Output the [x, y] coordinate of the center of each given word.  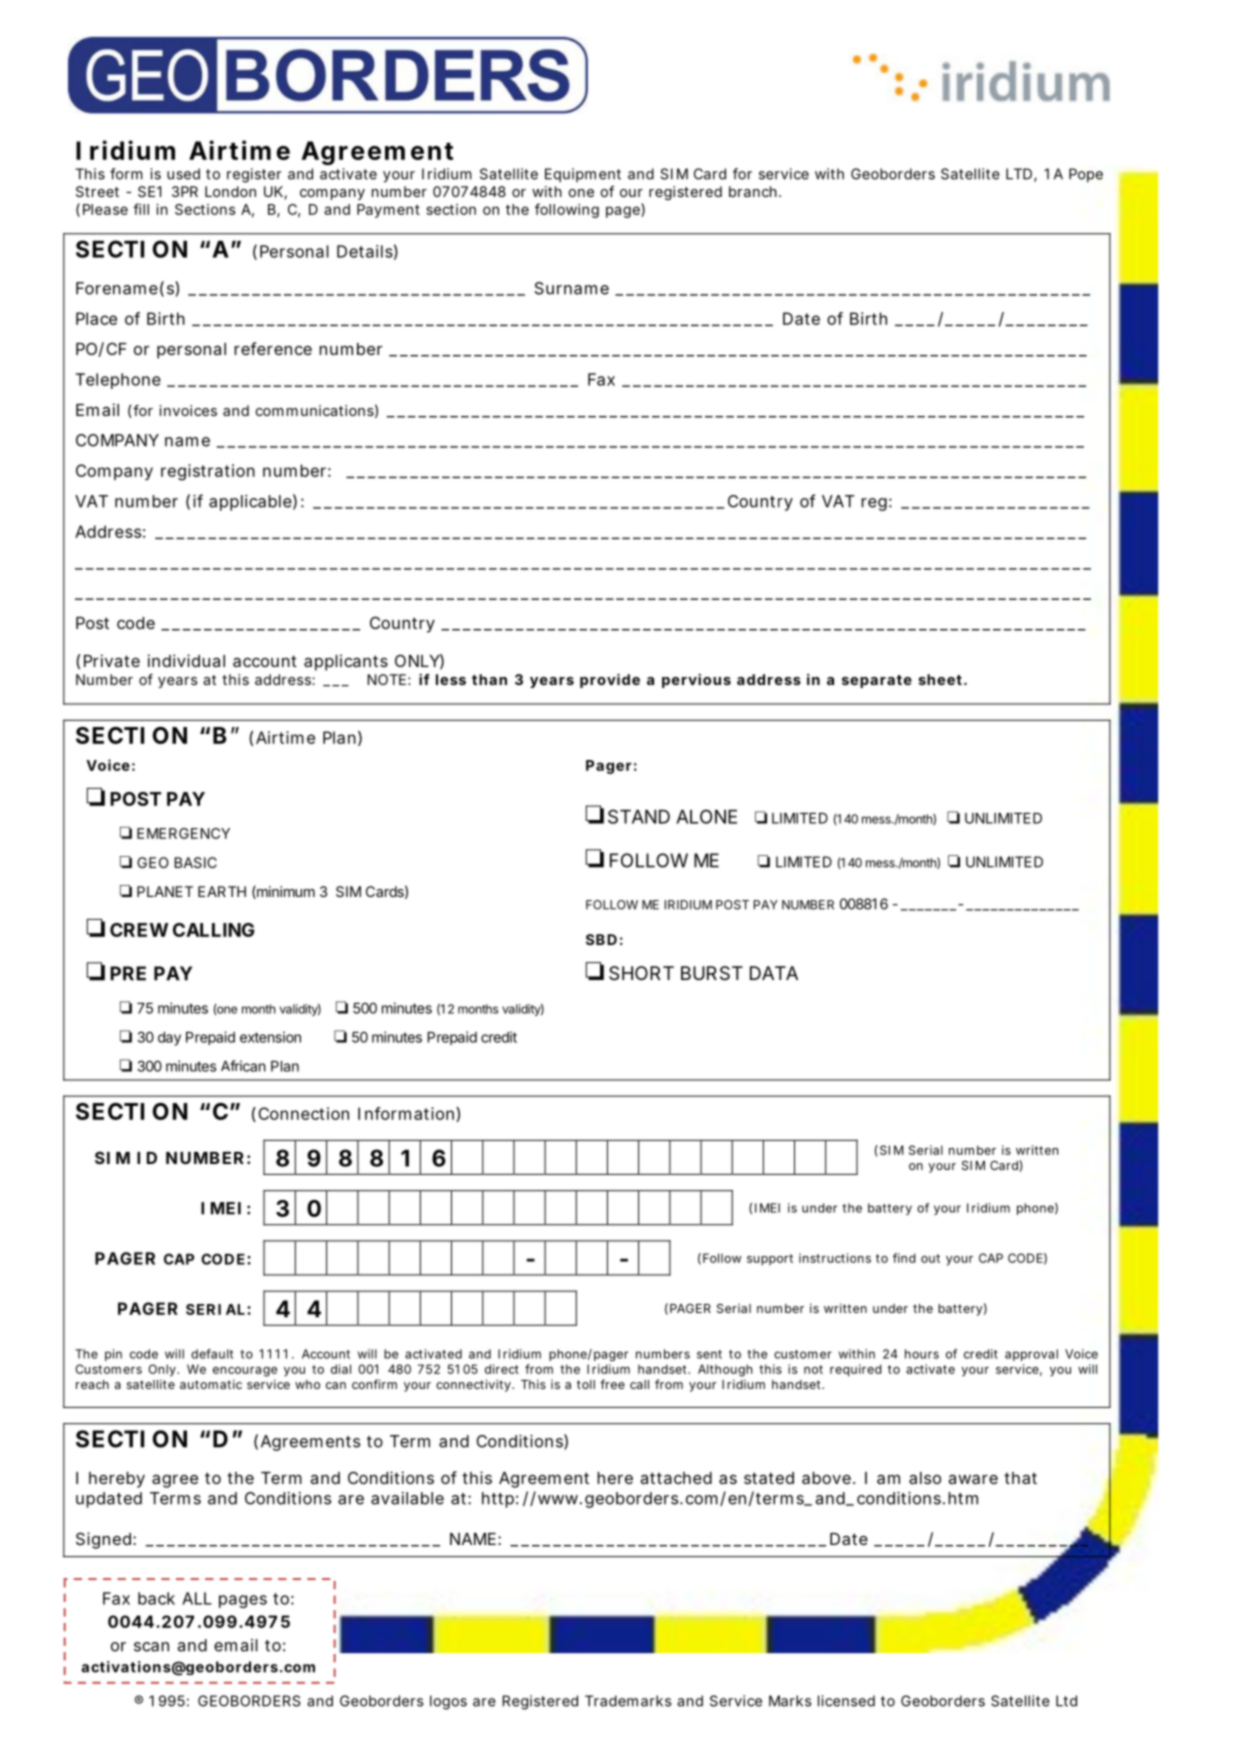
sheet [942, 679]
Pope [1086, 175]
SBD [601, 939]
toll [586, 1384]
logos [448, 1702]
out [930, 1258]
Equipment [583, 175]
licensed [846, 1701]
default [212, 1354]
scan [151, 1647]
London [230, 191]
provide [610, 681]
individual [186, 660]
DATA [774, 973]
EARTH [222, 891]
